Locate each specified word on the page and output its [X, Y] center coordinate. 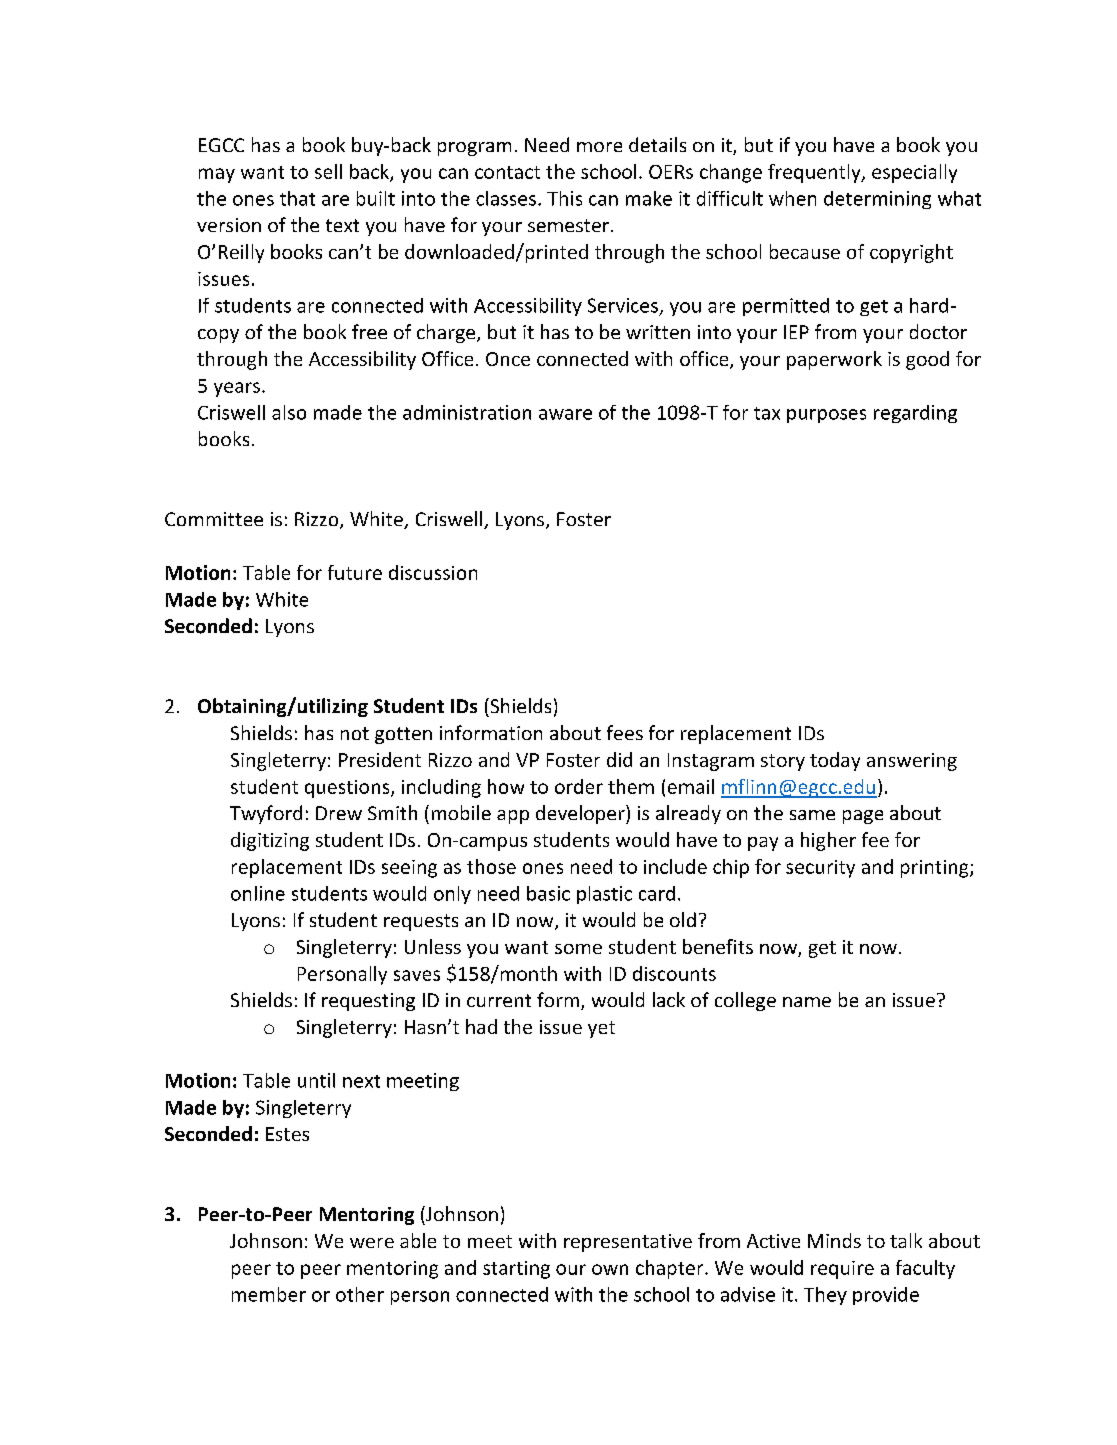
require [842, 1270]
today [835, 761]
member [269, 1294]
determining [877, 200]
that [297, 198]
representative [628, 1243]
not [355, 733]
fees [625, 732]
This [564, 198]
